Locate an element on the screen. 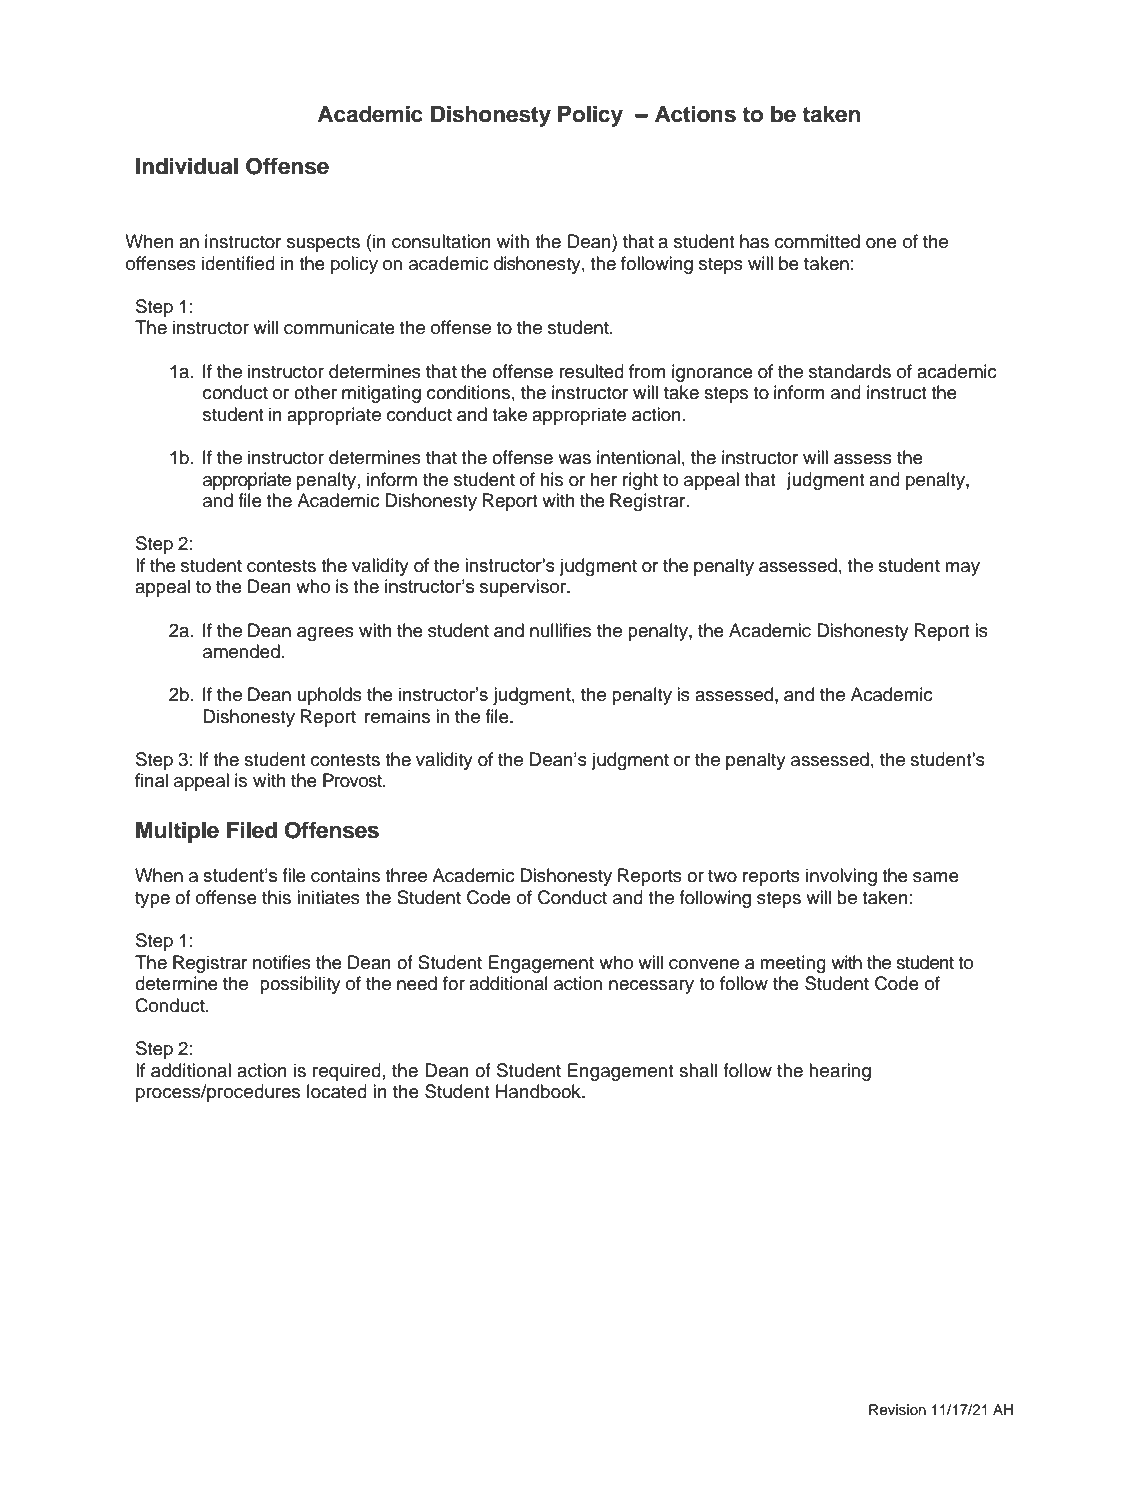  consultation is located at coordinates (441, 241).
